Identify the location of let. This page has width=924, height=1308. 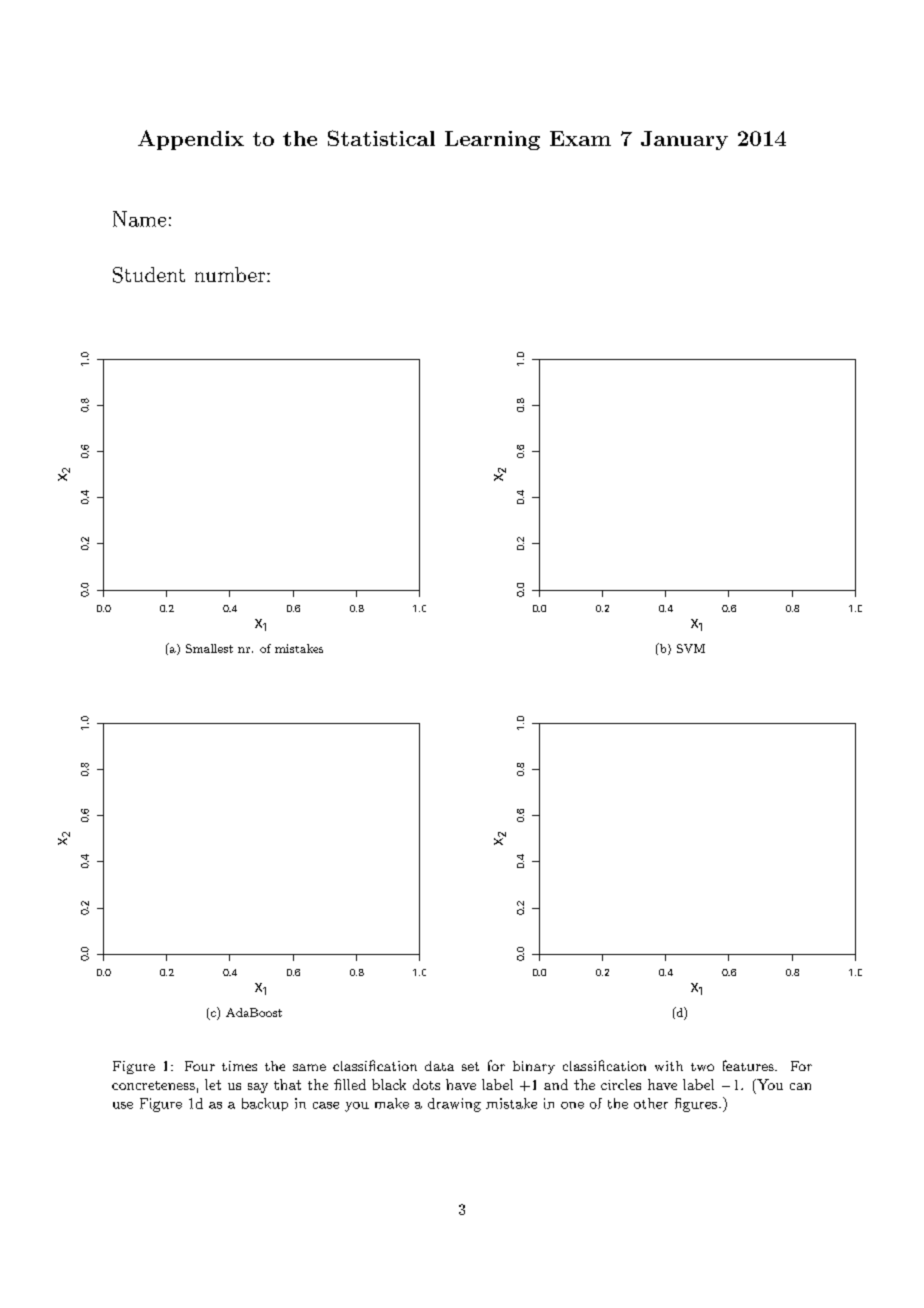
(213, 1084).
